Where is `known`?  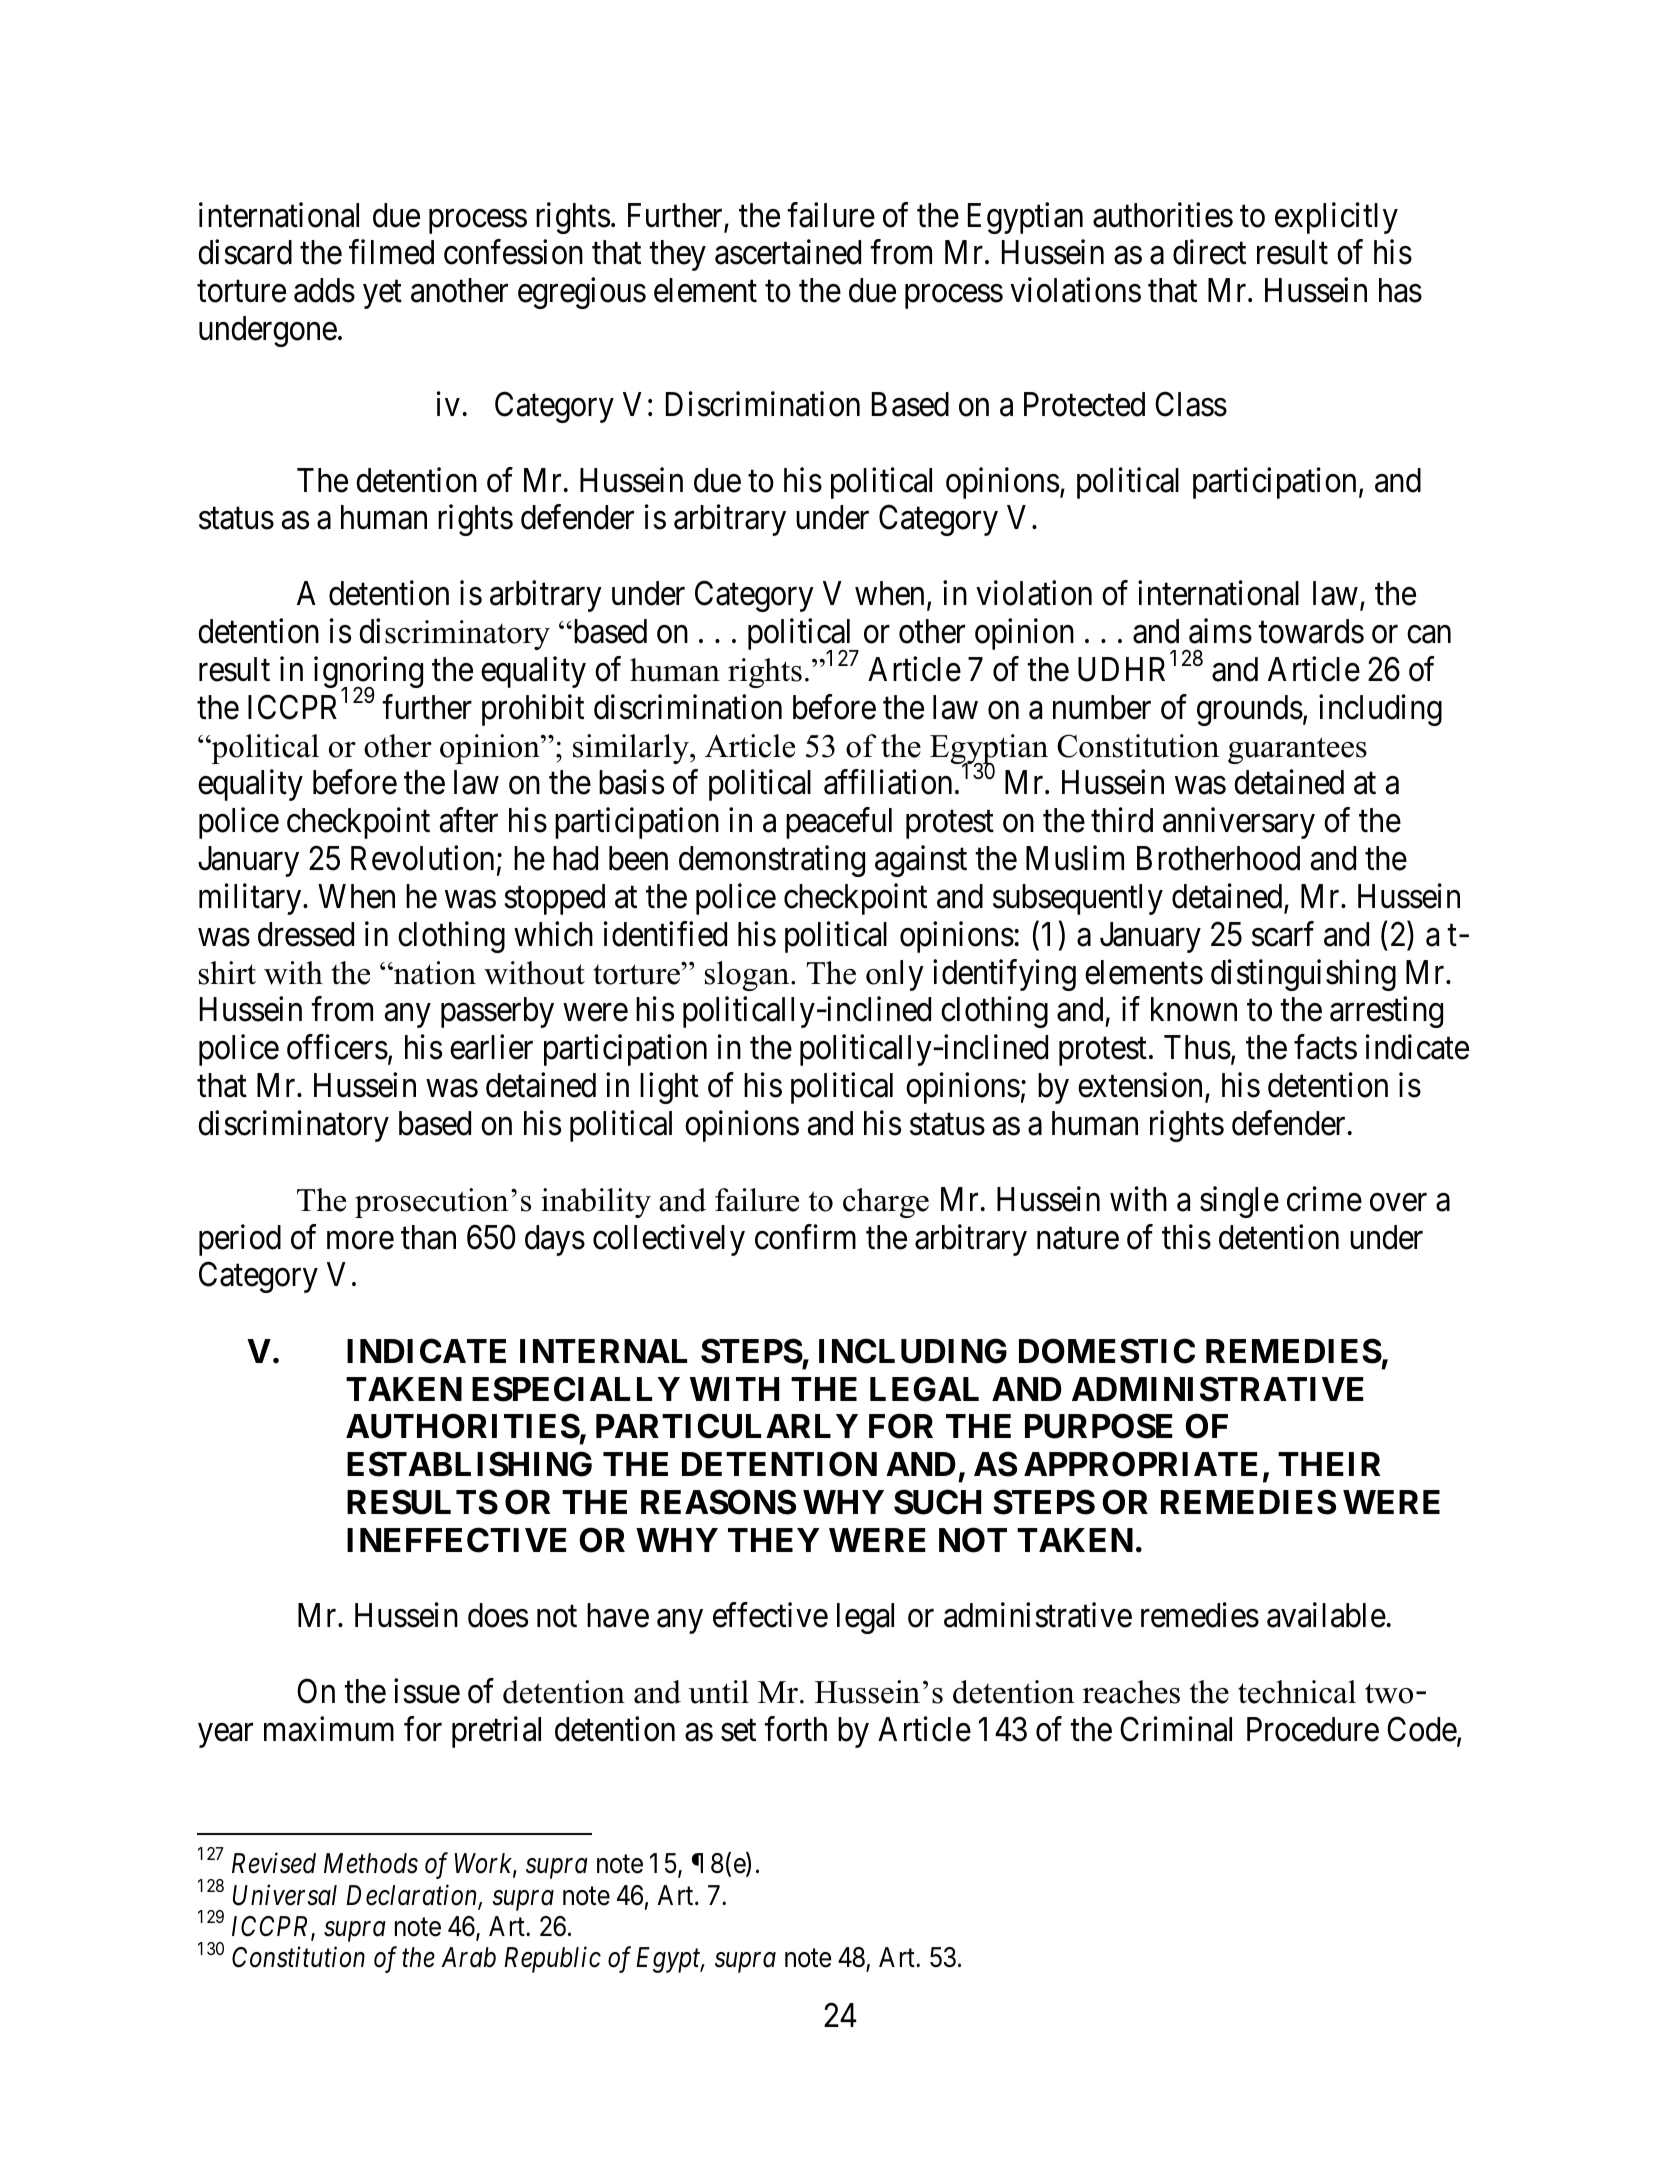
known is located at coordinates (1194, 1009).
